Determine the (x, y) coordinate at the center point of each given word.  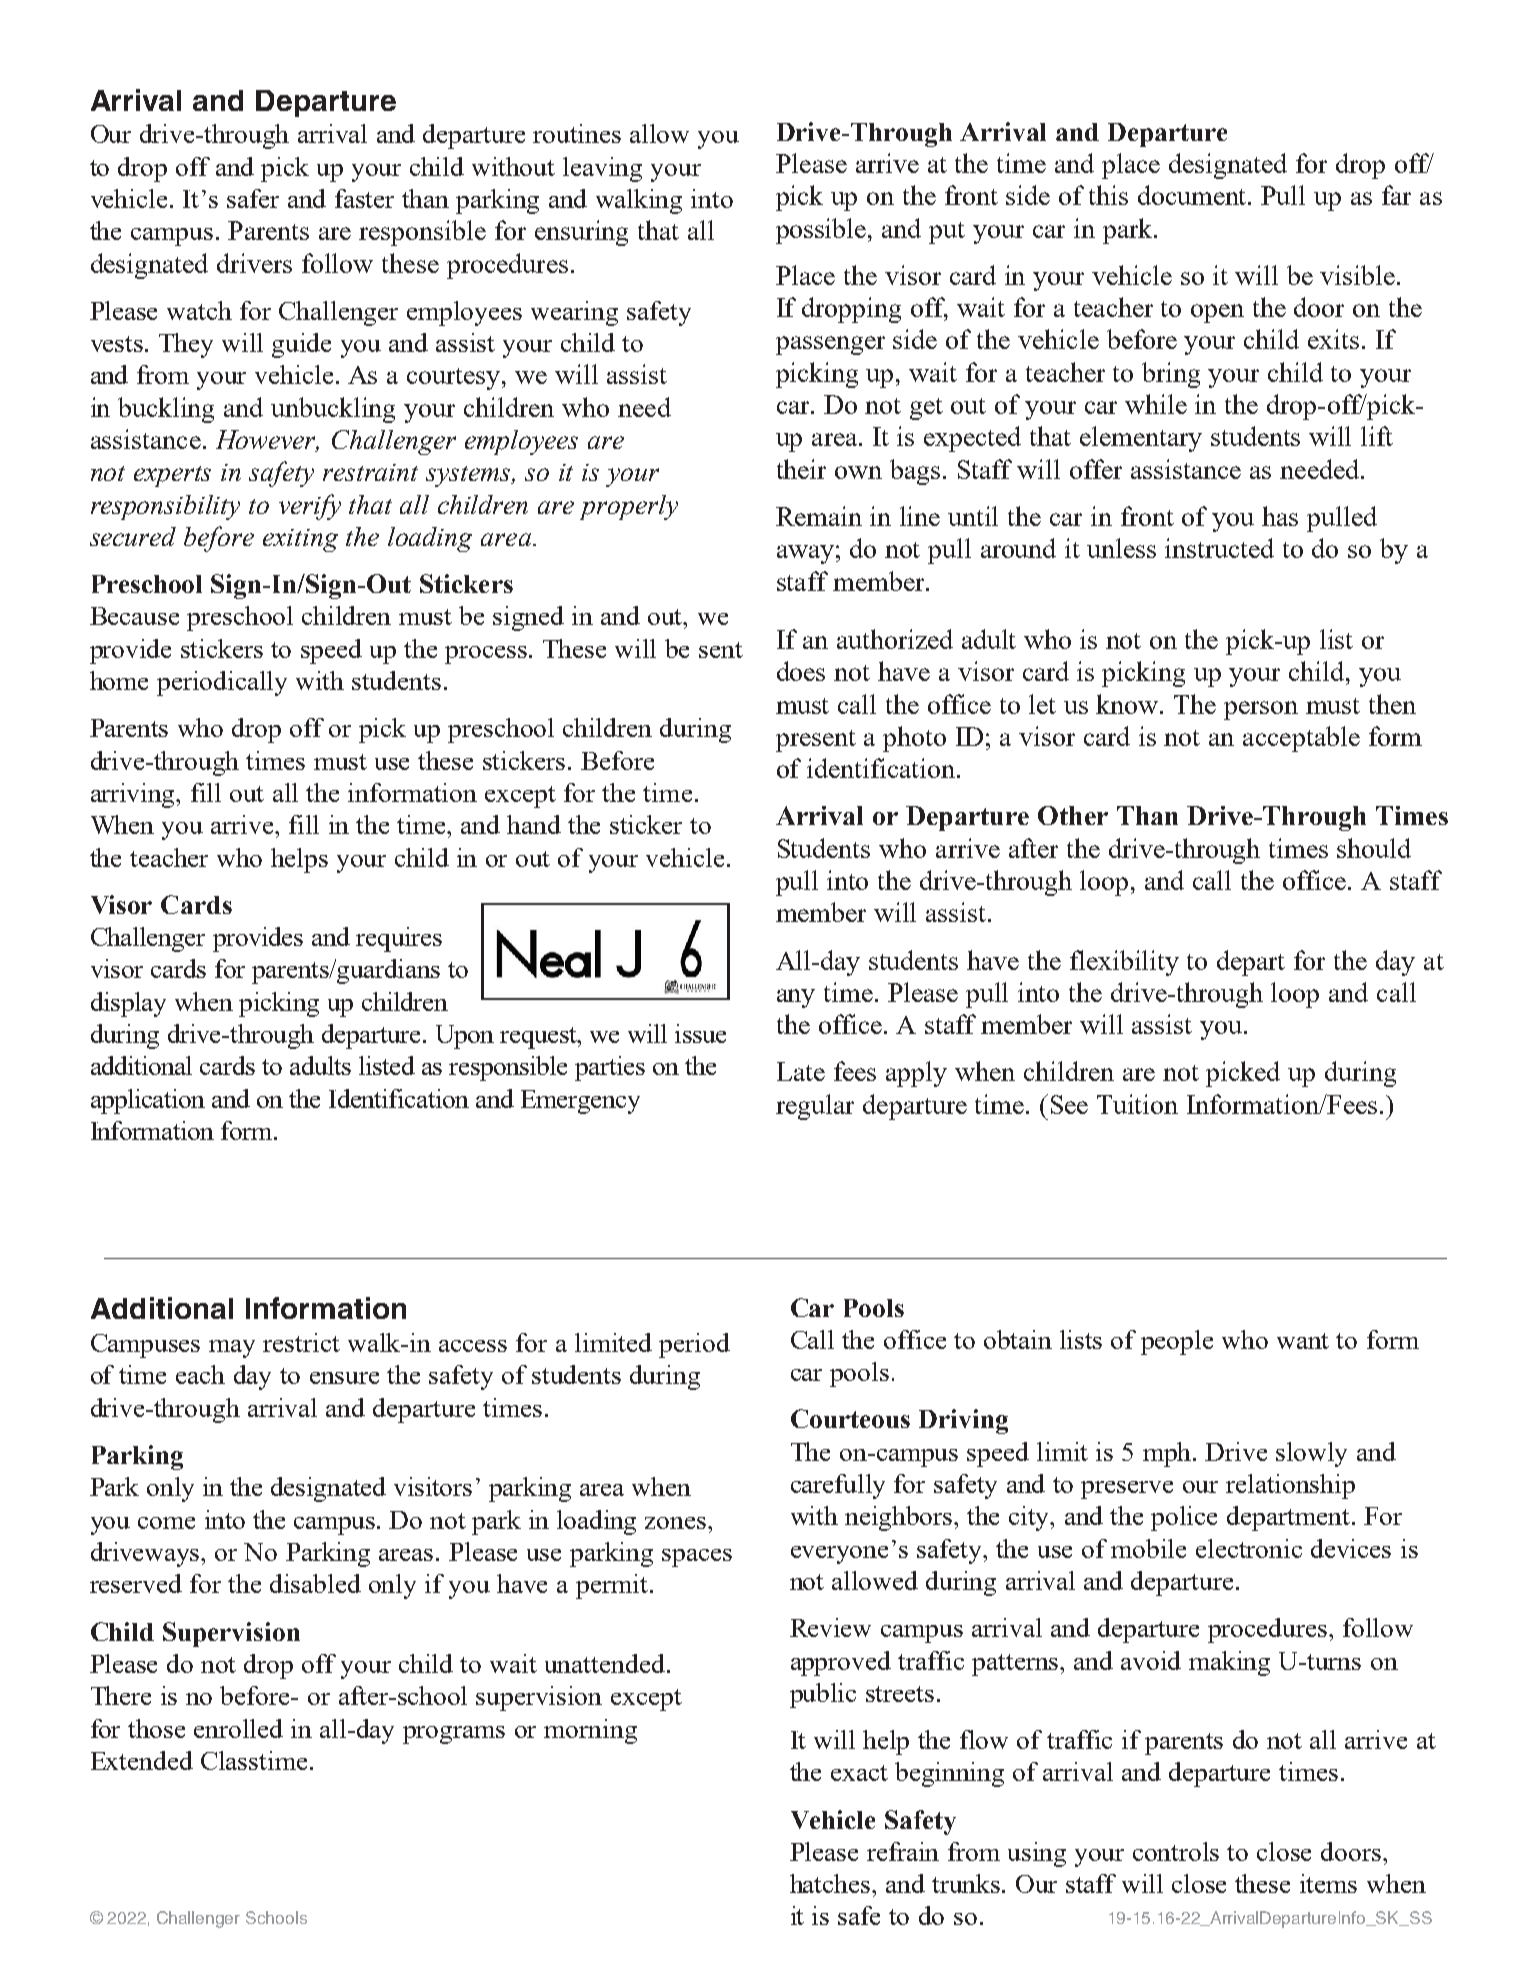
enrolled (238, 1728)
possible (822, 231)
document (1194, 195)
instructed (1219, 548)
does (801, 671)
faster (364, 198)
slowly (1311, 1454)
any (796, 998)
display (128, 1004)
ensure (344, 1378)
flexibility (1124, 963)
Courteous (850, 1418)
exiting (300, 540)
